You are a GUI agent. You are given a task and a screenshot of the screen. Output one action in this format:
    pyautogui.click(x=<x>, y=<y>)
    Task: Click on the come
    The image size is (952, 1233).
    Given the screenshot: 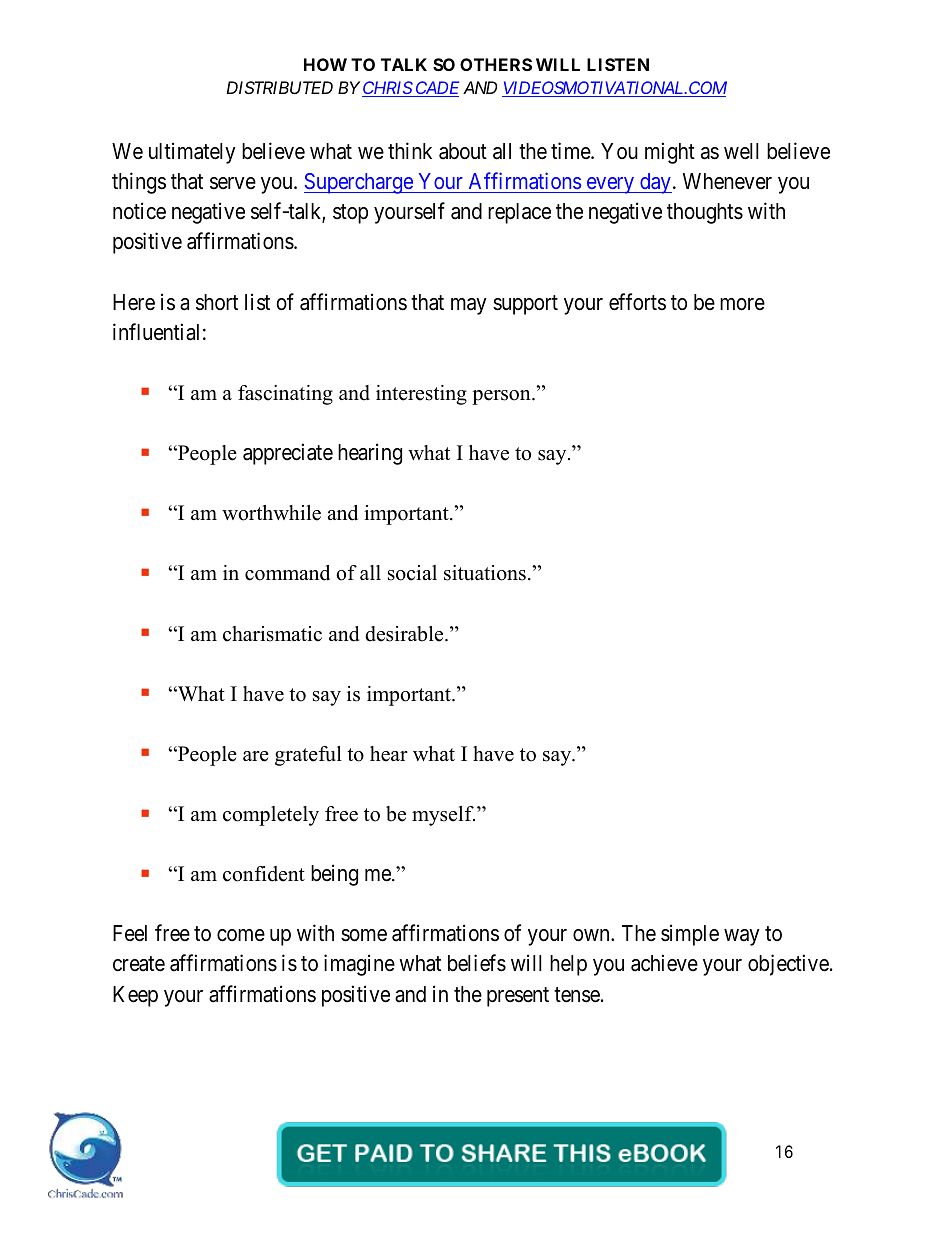 What is the action you would take?
    pyautogui.click(x=241, y=935)
